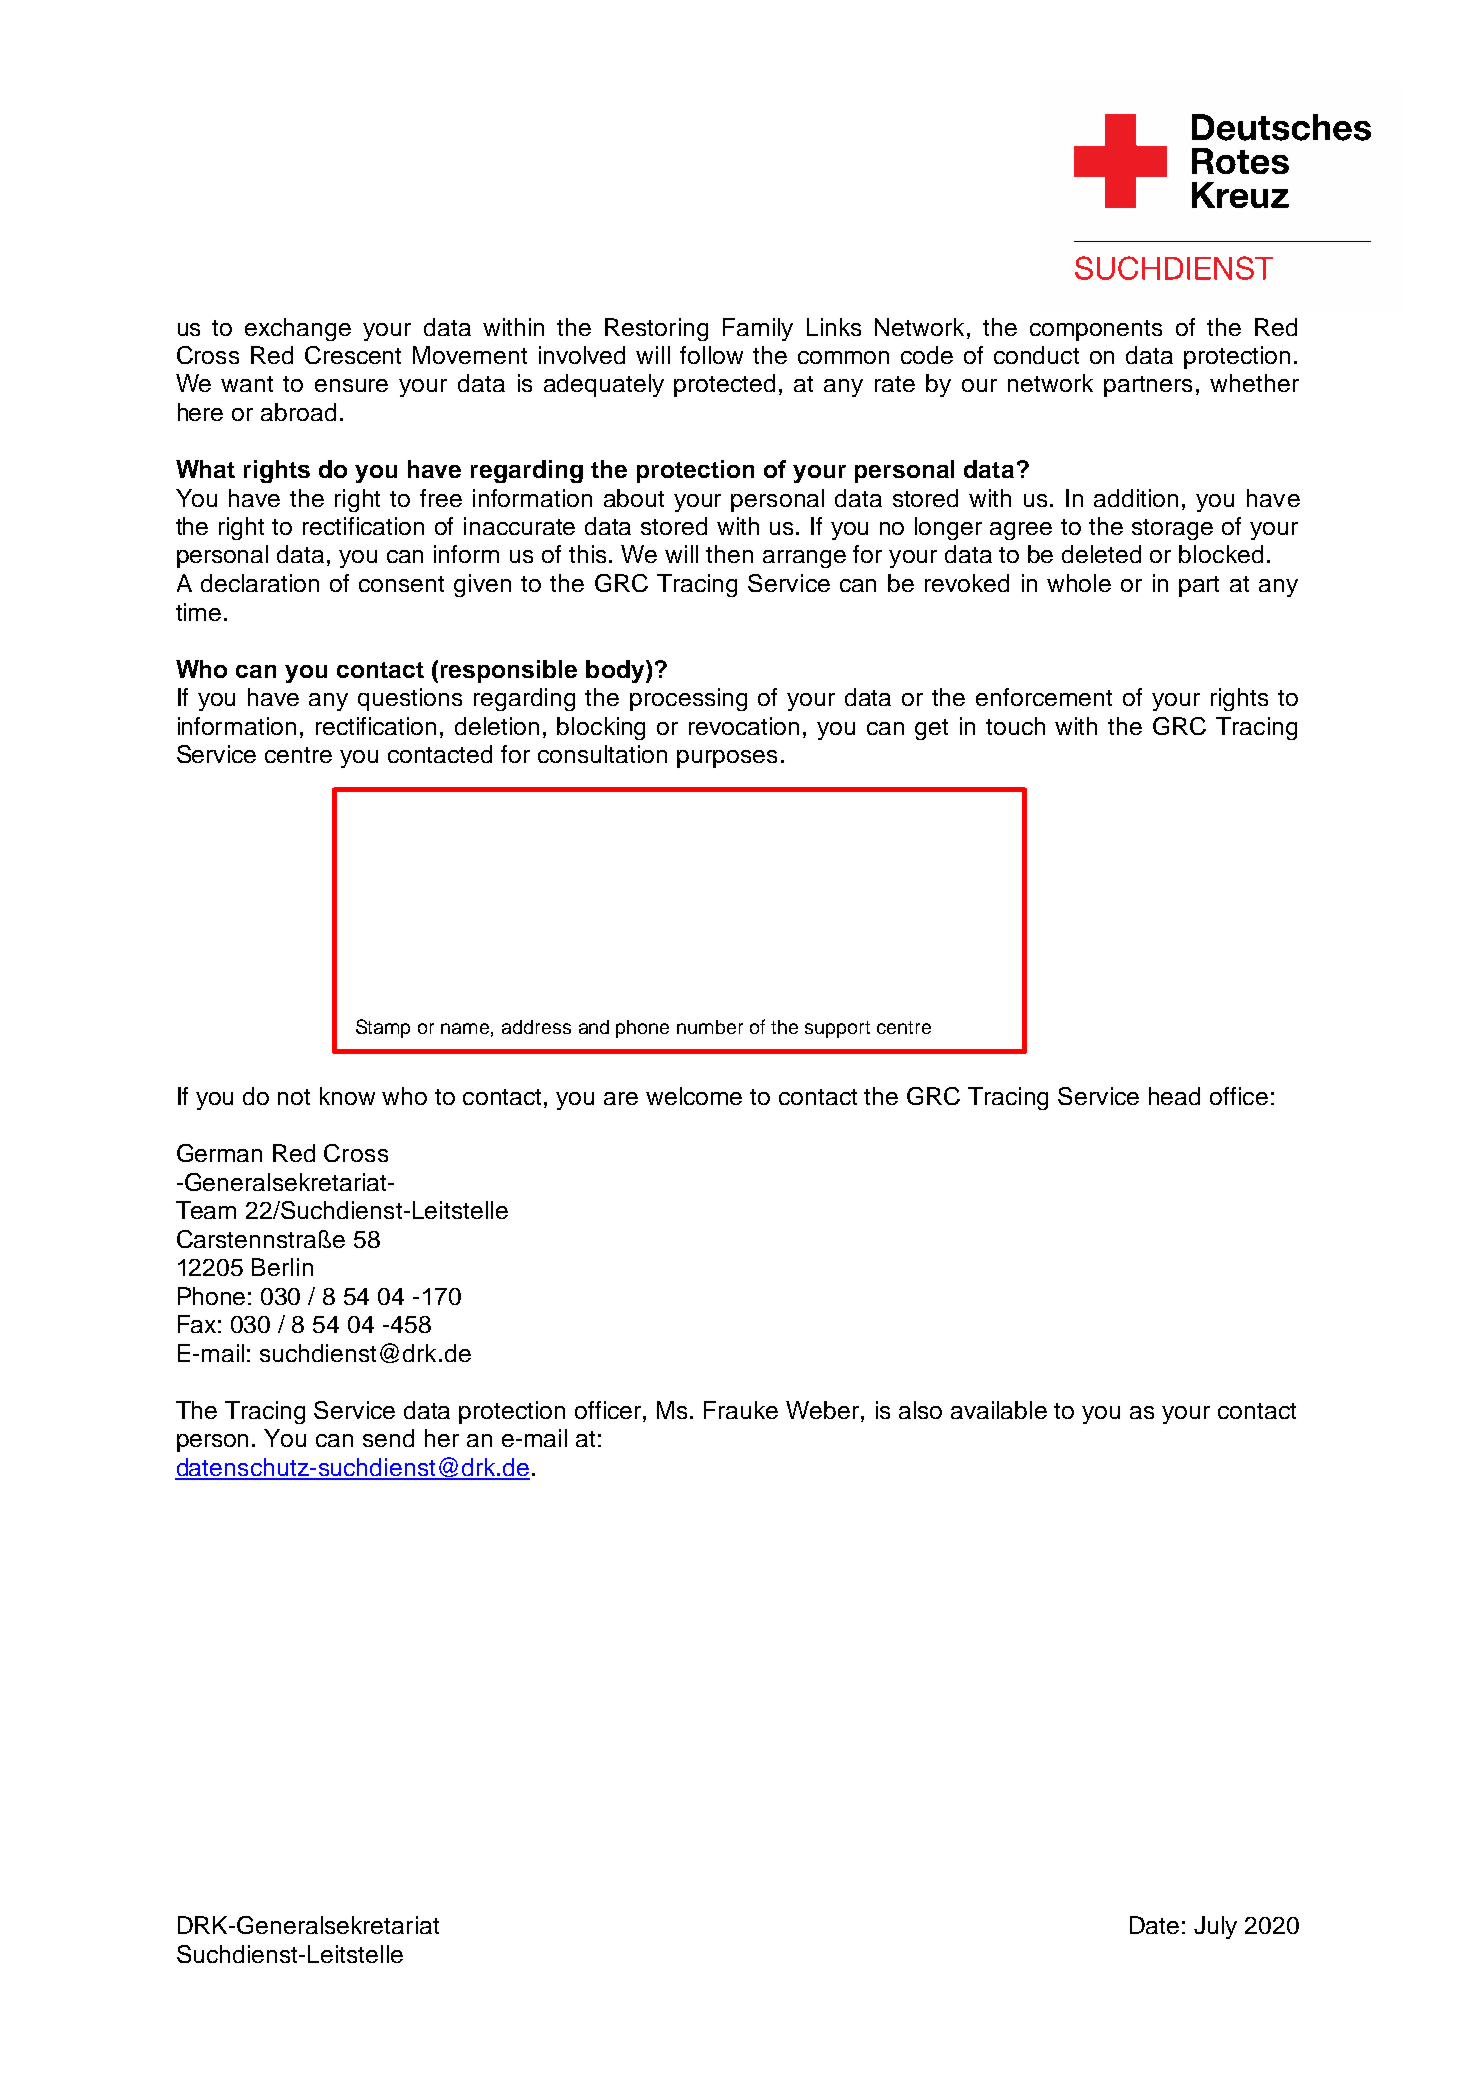 The height and width of the screenshot is (2087, 1476). I want to click on head, so click(1174, 1096).
